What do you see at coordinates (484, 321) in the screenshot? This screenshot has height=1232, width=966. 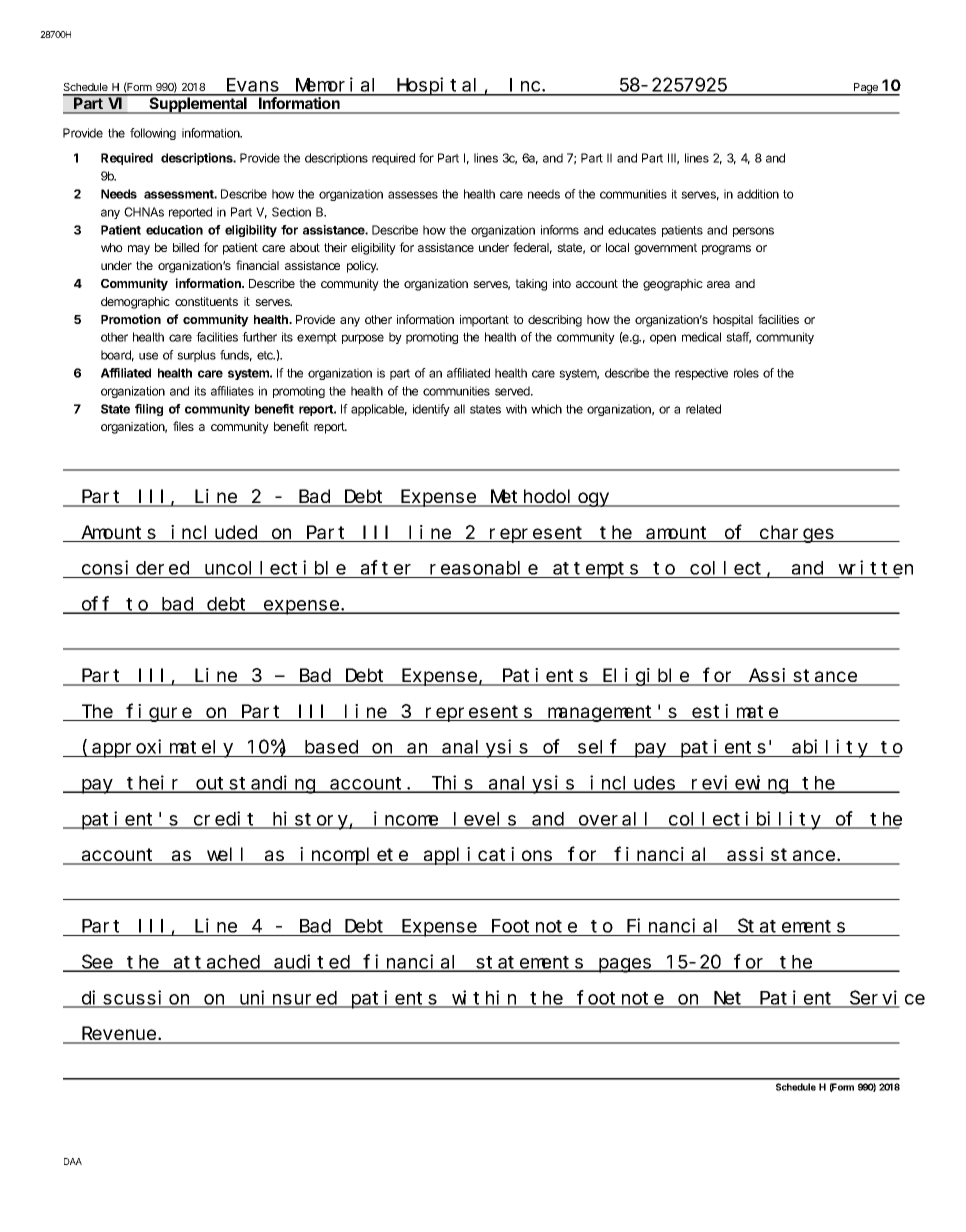 I see `important` at bounding box center [484, 321].
